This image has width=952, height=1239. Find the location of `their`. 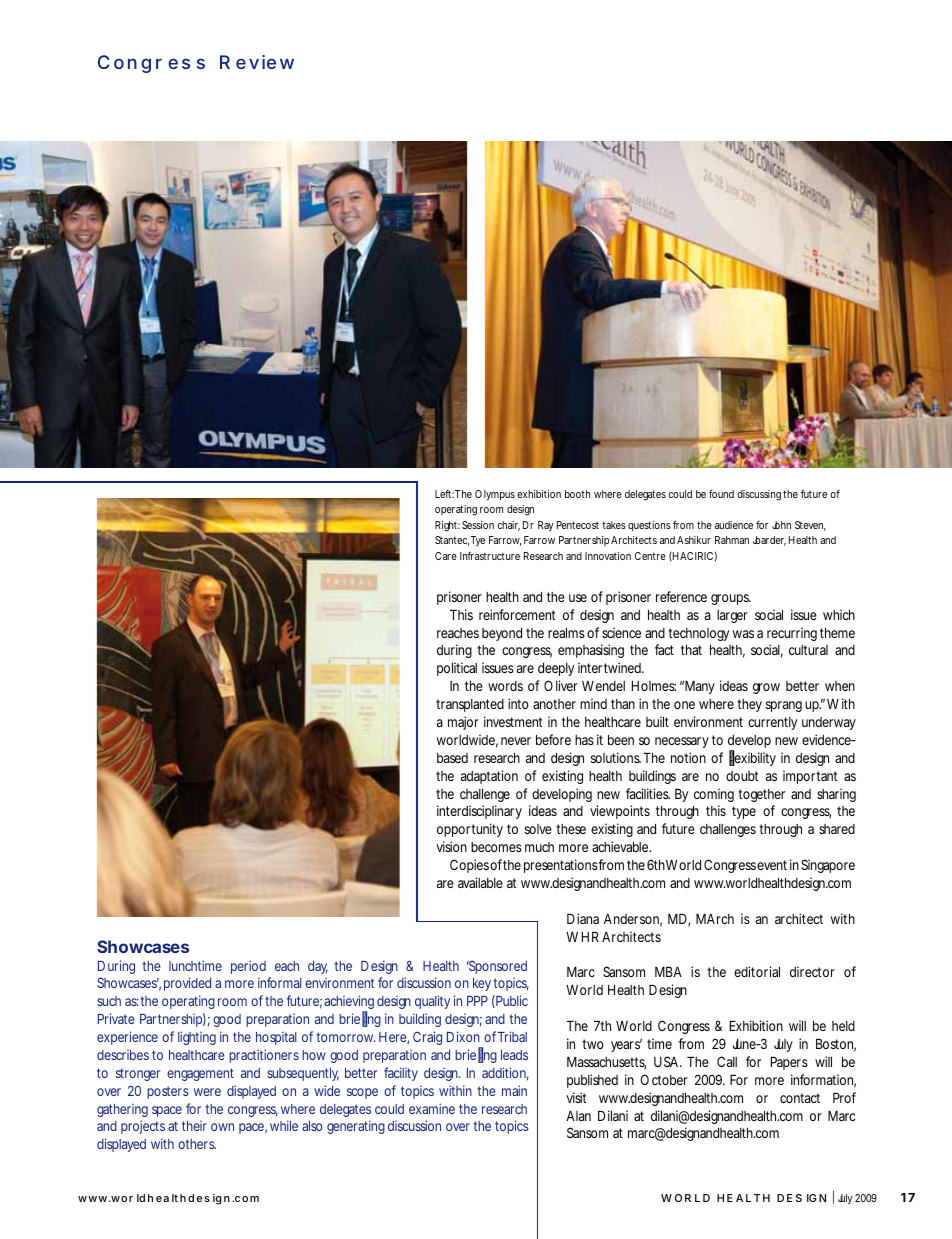

their is located at coordinates (194, 1126).
